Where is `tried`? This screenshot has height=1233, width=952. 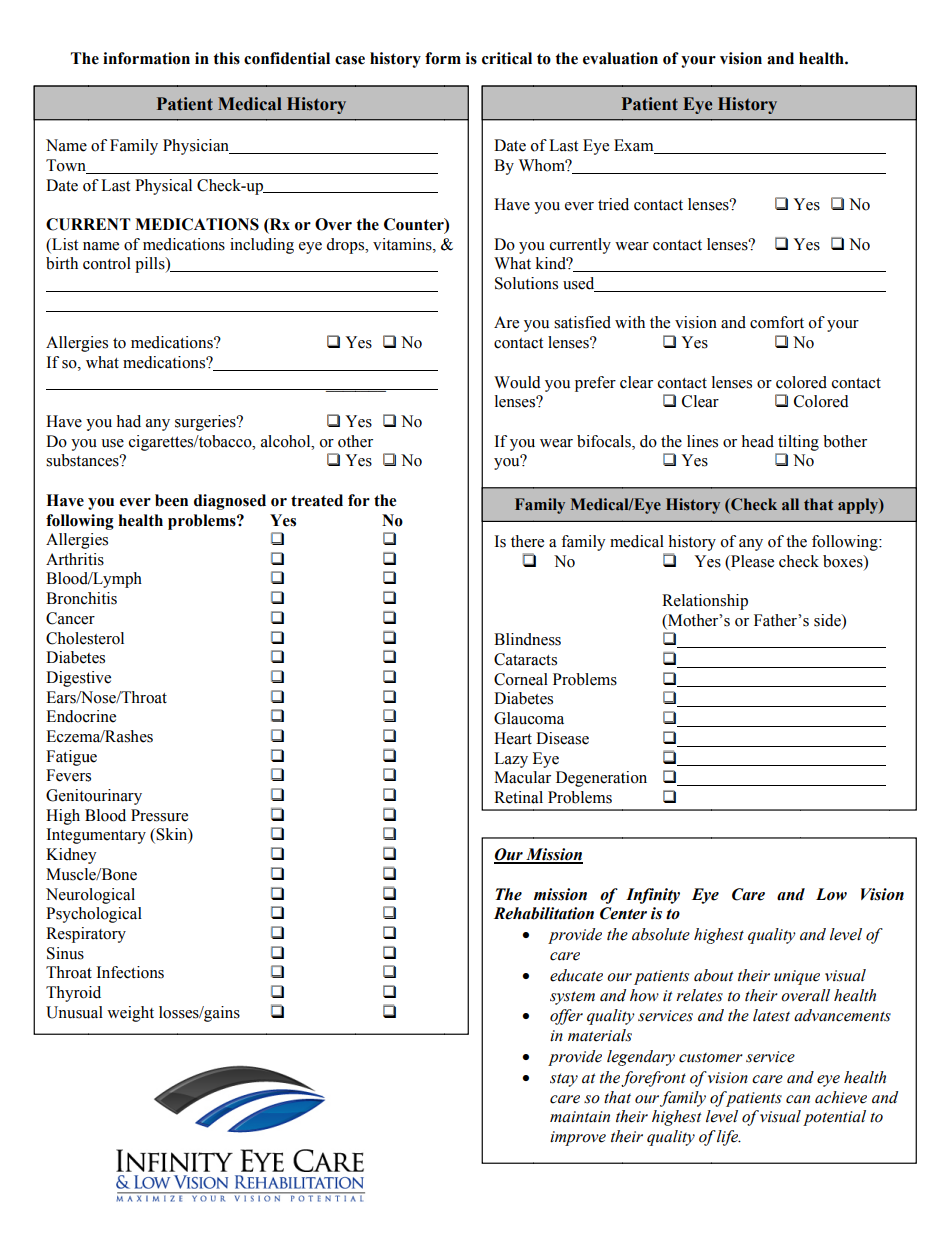
tried is located at coordinates (613, 204).
